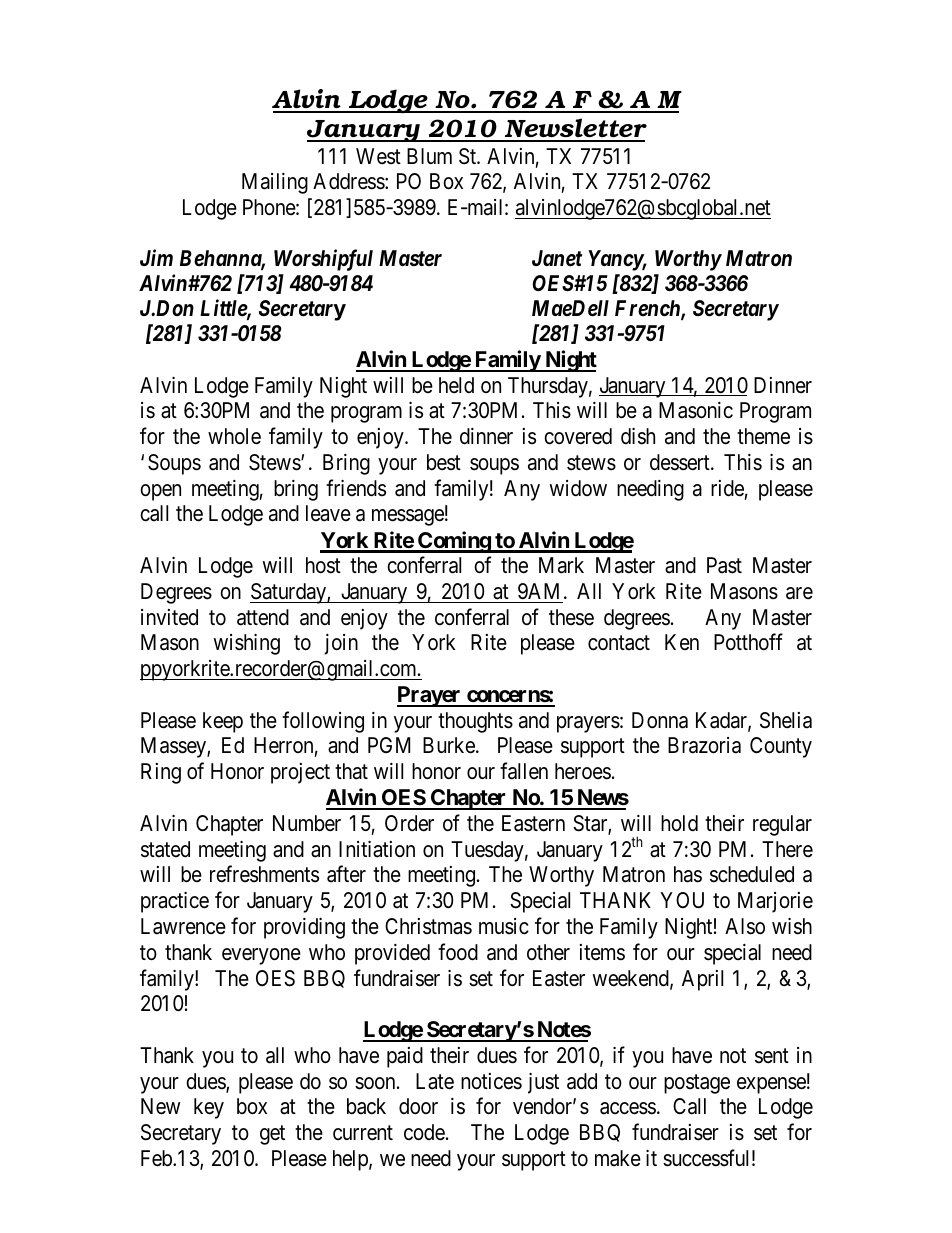  I want to click on whole, so click(234, 436).
